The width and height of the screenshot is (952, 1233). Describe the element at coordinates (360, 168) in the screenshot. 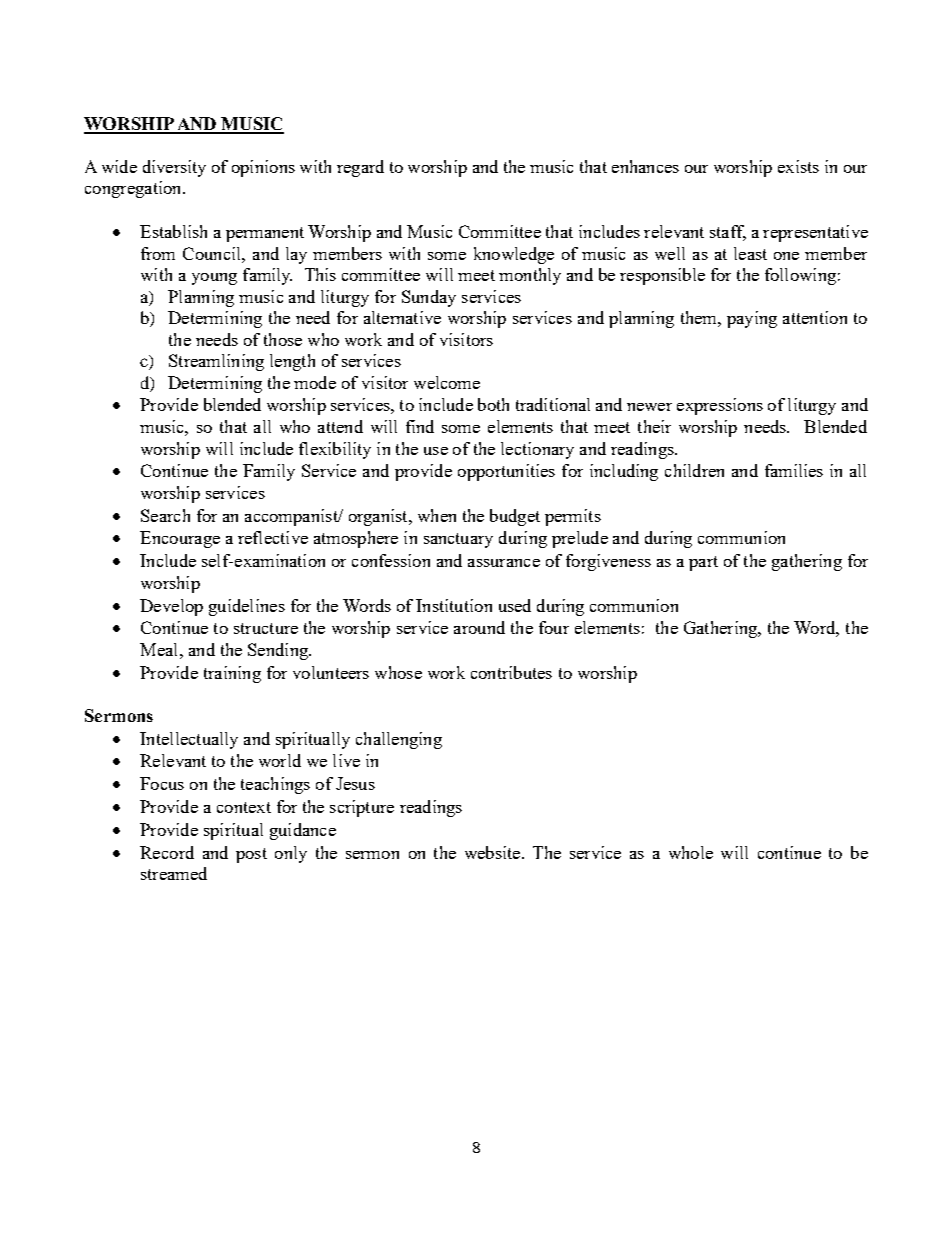

I see `regard` at that location.
